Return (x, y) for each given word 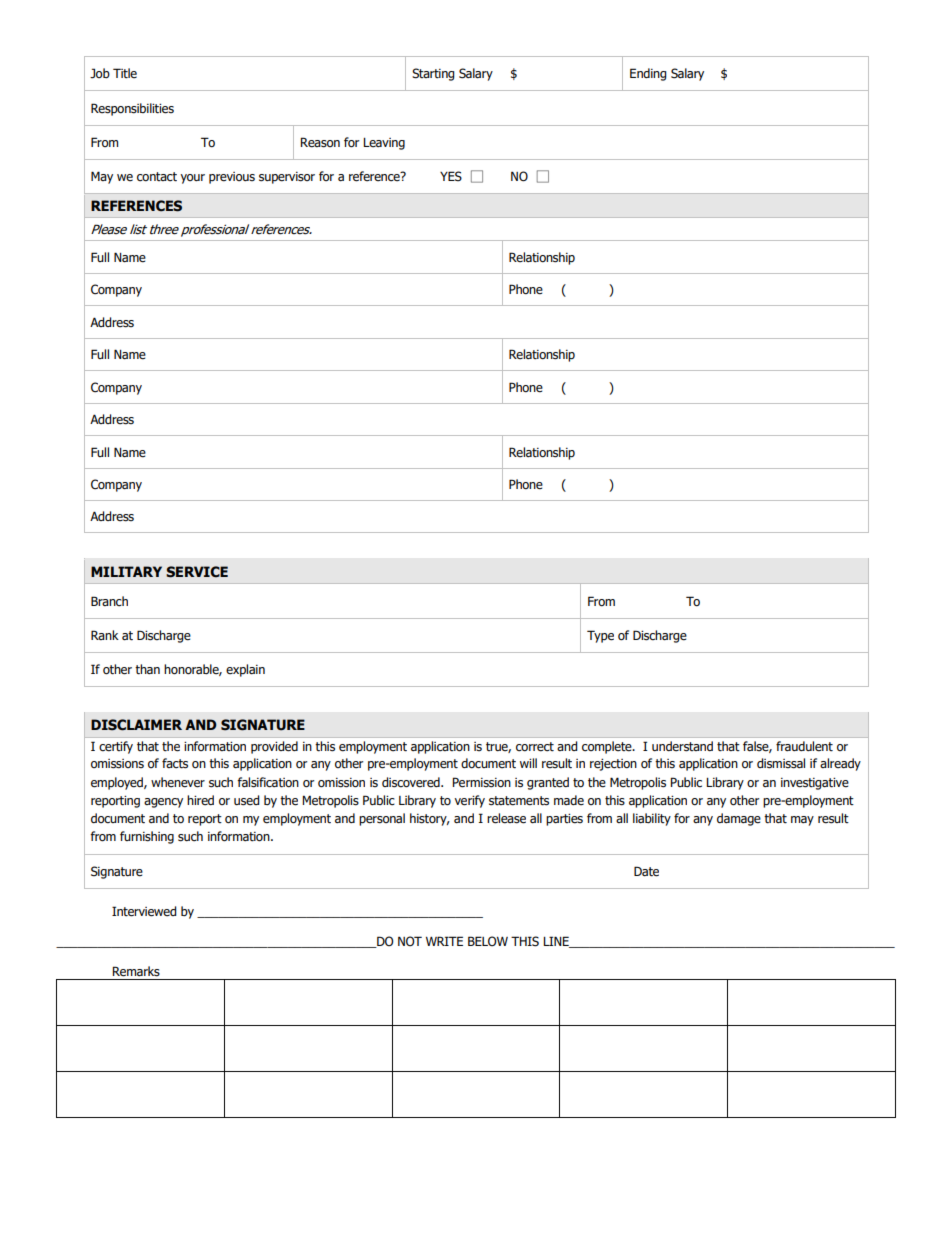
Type (600, 636)
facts (175, 763)
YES (451, 176)
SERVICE (197, 572)
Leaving (384, 144)
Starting (433, 74)
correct (535, 747)
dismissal (781, 763)
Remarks (136, 971)
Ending (648, 74)
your (192, 179)
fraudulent (804, 746)
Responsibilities (132, 109)
